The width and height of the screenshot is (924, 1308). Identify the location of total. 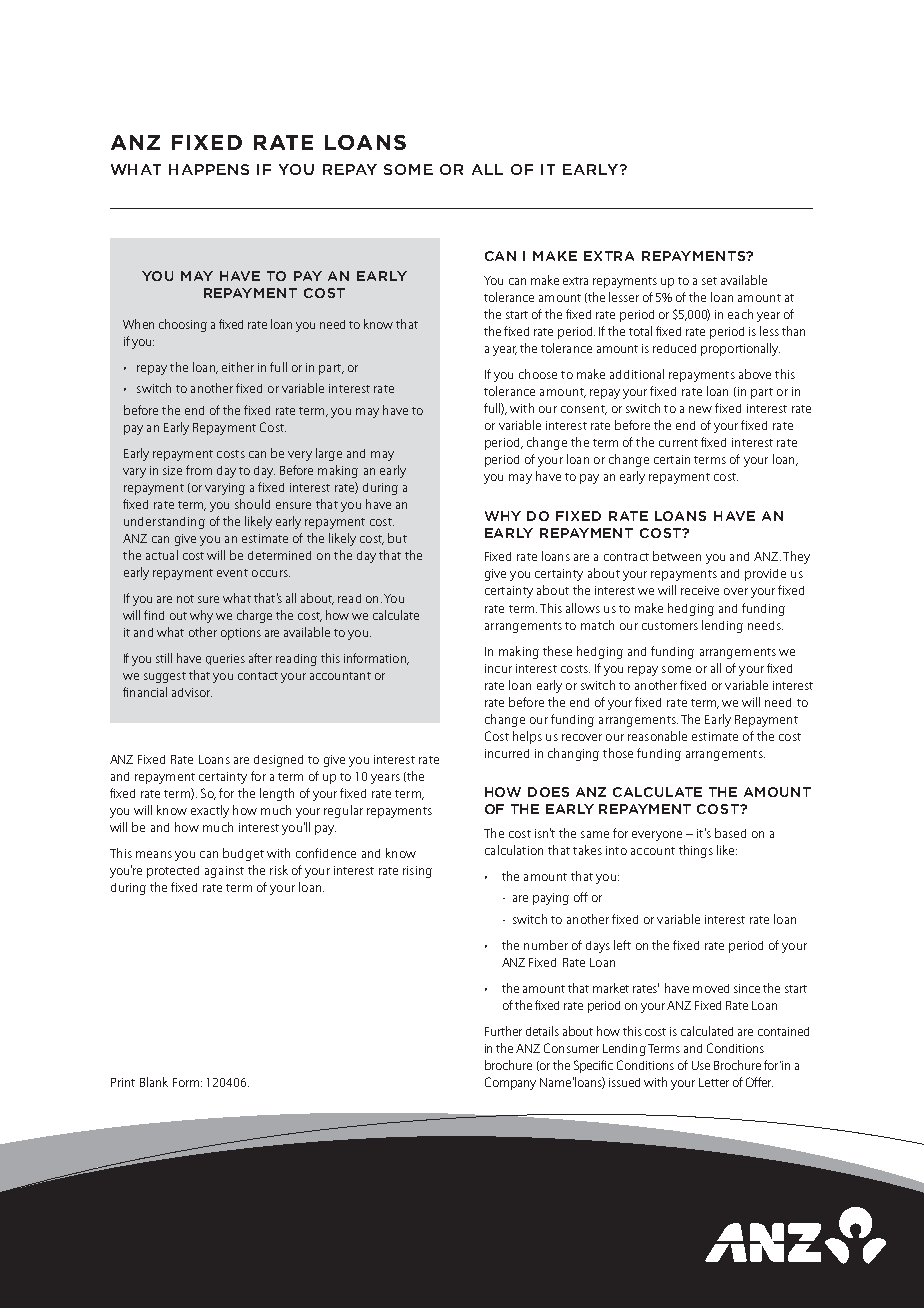
(640, 331).
